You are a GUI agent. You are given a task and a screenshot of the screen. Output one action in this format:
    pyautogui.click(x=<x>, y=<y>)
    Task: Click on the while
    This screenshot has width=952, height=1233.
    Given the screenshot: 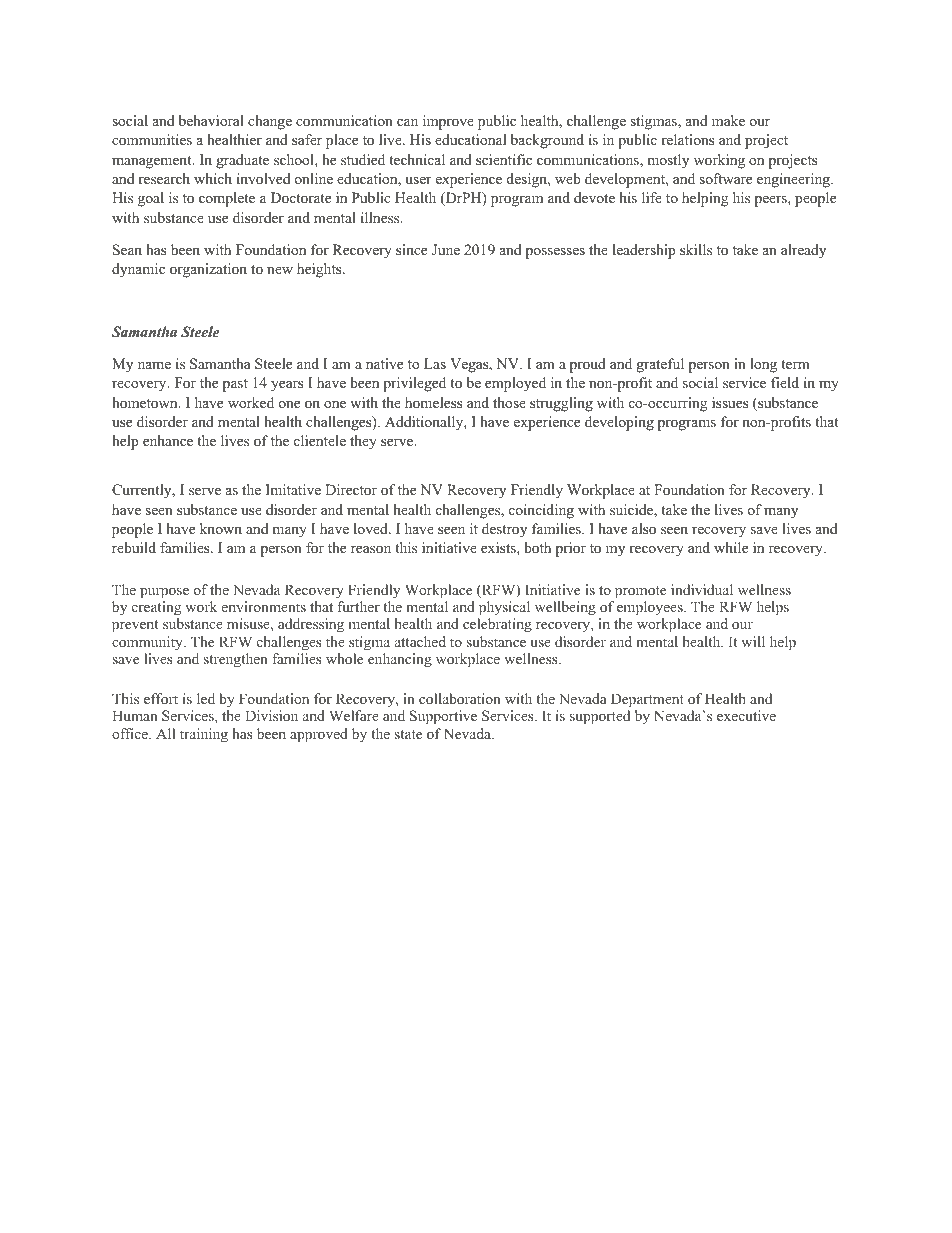 What is the action you would take?
    pyautogui.click(x=731, y=547)
